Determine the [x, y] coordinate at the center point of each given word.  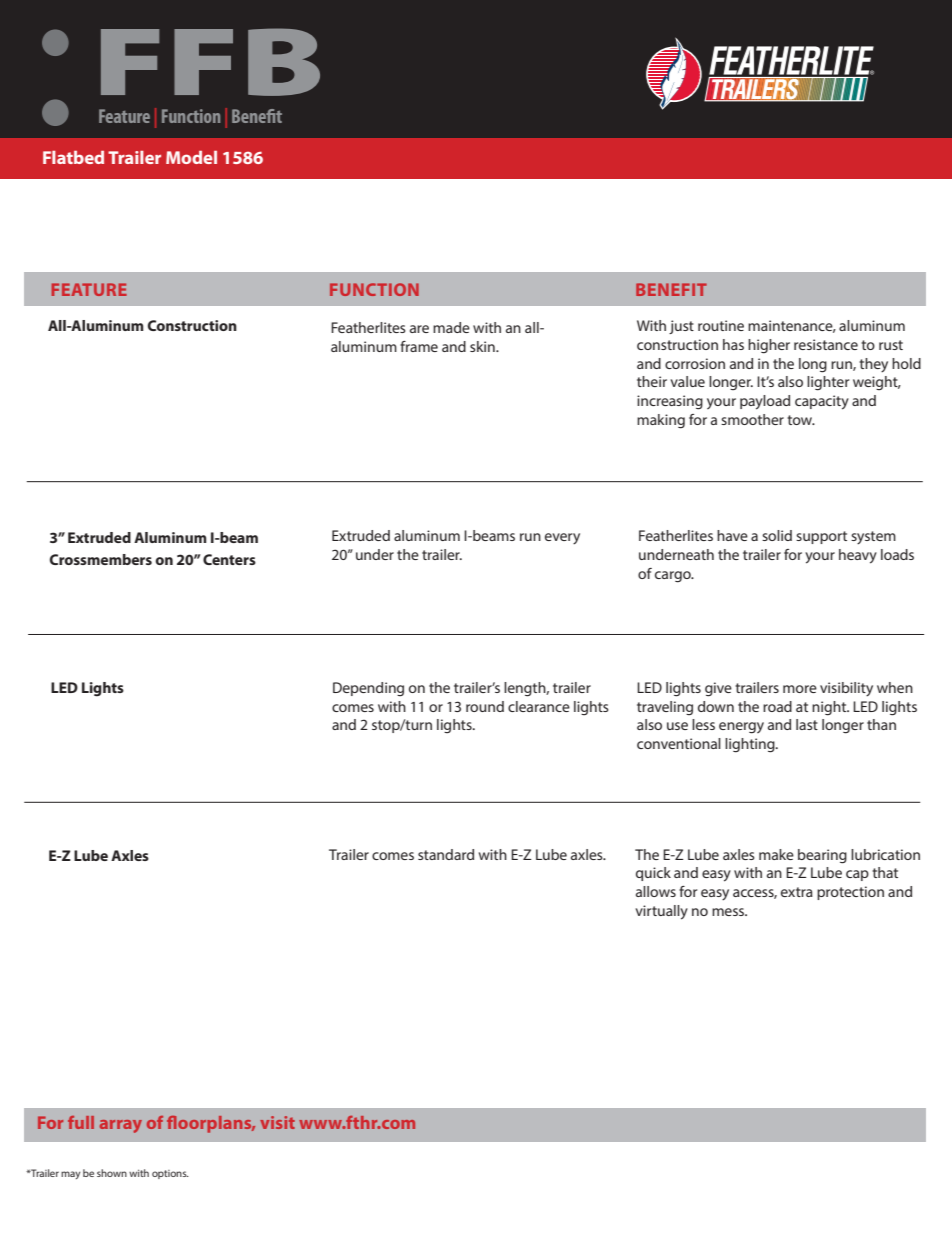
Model [191, 157]
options [170, 1174]
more [800, 689]
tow [801, 420]
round [485, 706]
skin [483, 346]
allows [656, 891]
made [451, 327]
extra [797, 892]
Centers [229, 559]
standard [446, 854]
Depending [368, 689]
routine [721, 325]
